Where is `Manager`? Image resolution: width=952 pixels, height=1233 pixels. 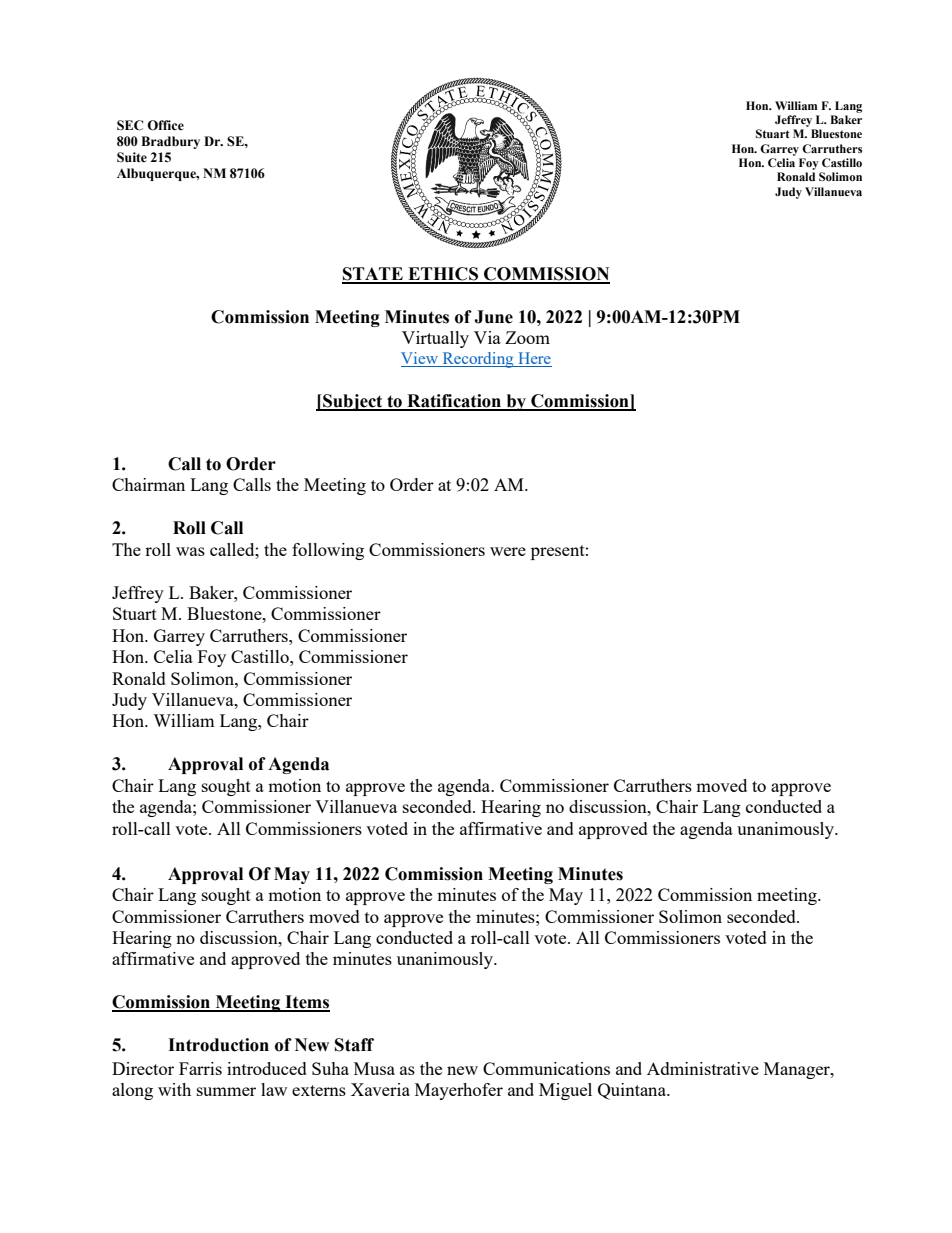
Manager is located at coordinates (798, 1070).
